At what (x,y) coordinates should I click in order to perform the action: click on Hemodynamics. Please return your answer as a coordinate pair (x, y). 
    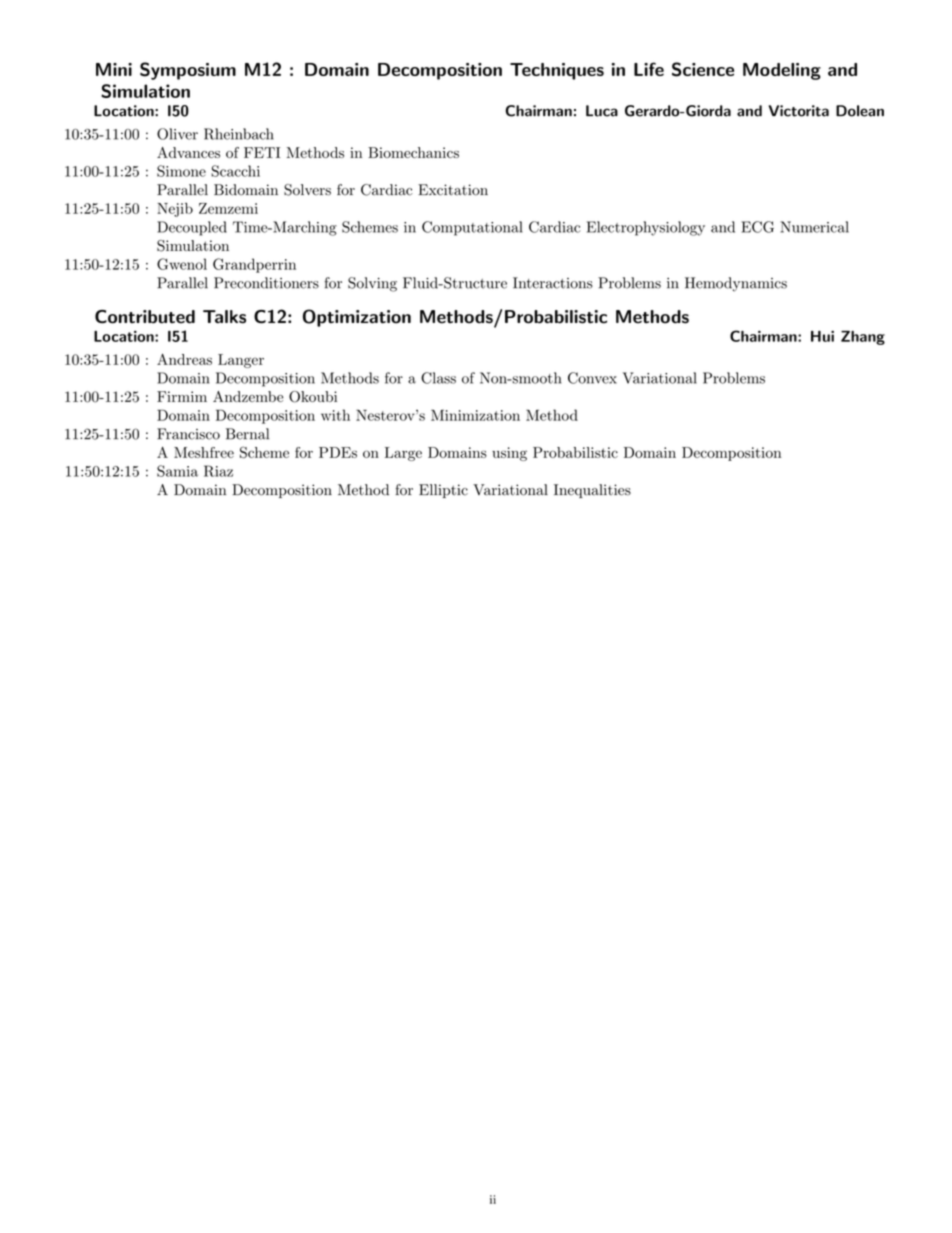
    Looking at the image, I should click on (736, 284).
